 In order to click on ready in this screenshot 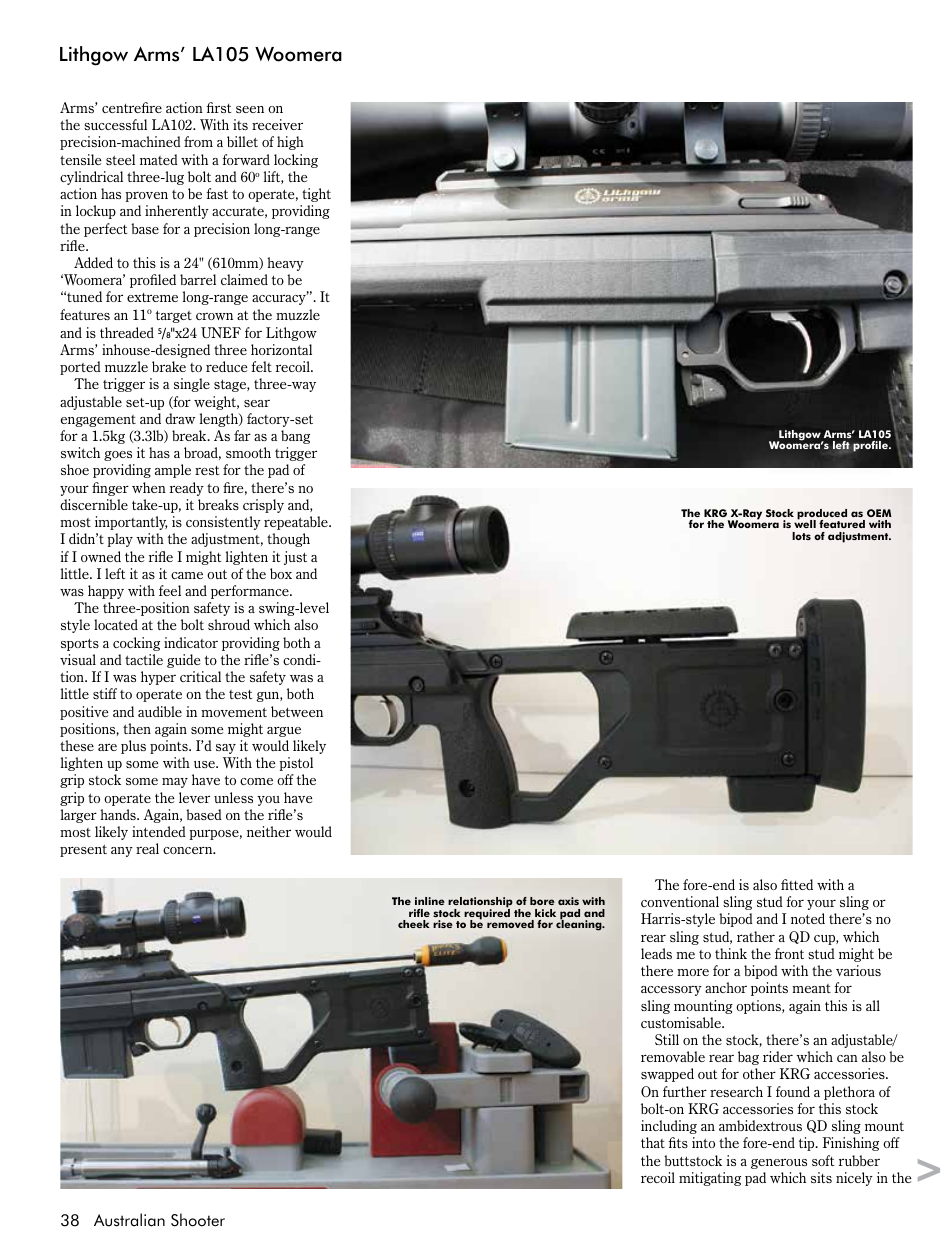, I will do `click(187, 489)`.
